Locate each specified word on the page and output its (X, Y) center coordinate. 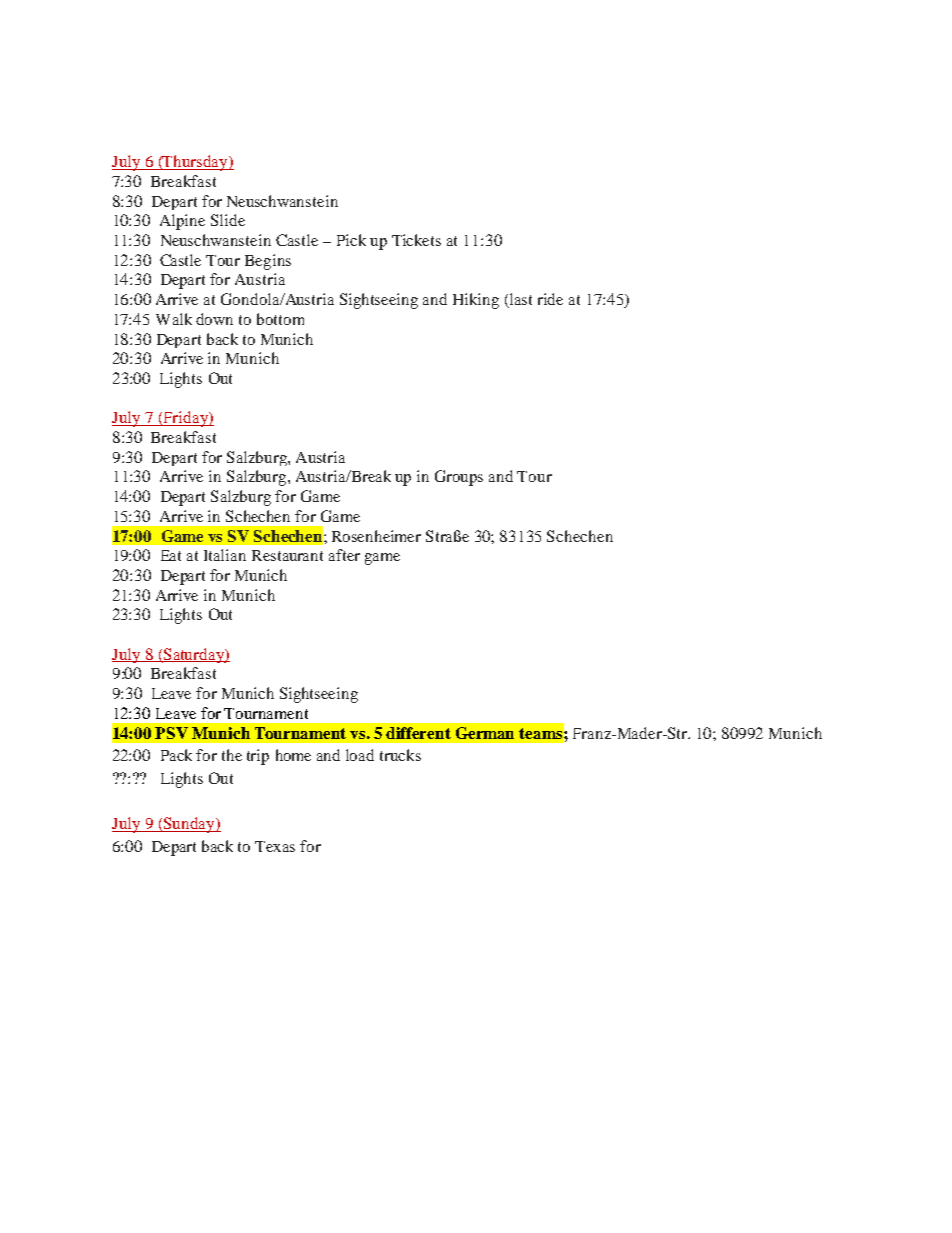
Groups (459, 478)
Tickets (416, 240)
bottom (280, 319)
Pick (351, 240)
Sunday (189, 825)
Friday (185, 419)
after (344, 555)
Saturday (194, 655)
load (360, 755)
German (485, 733)
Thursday (195, 163)
